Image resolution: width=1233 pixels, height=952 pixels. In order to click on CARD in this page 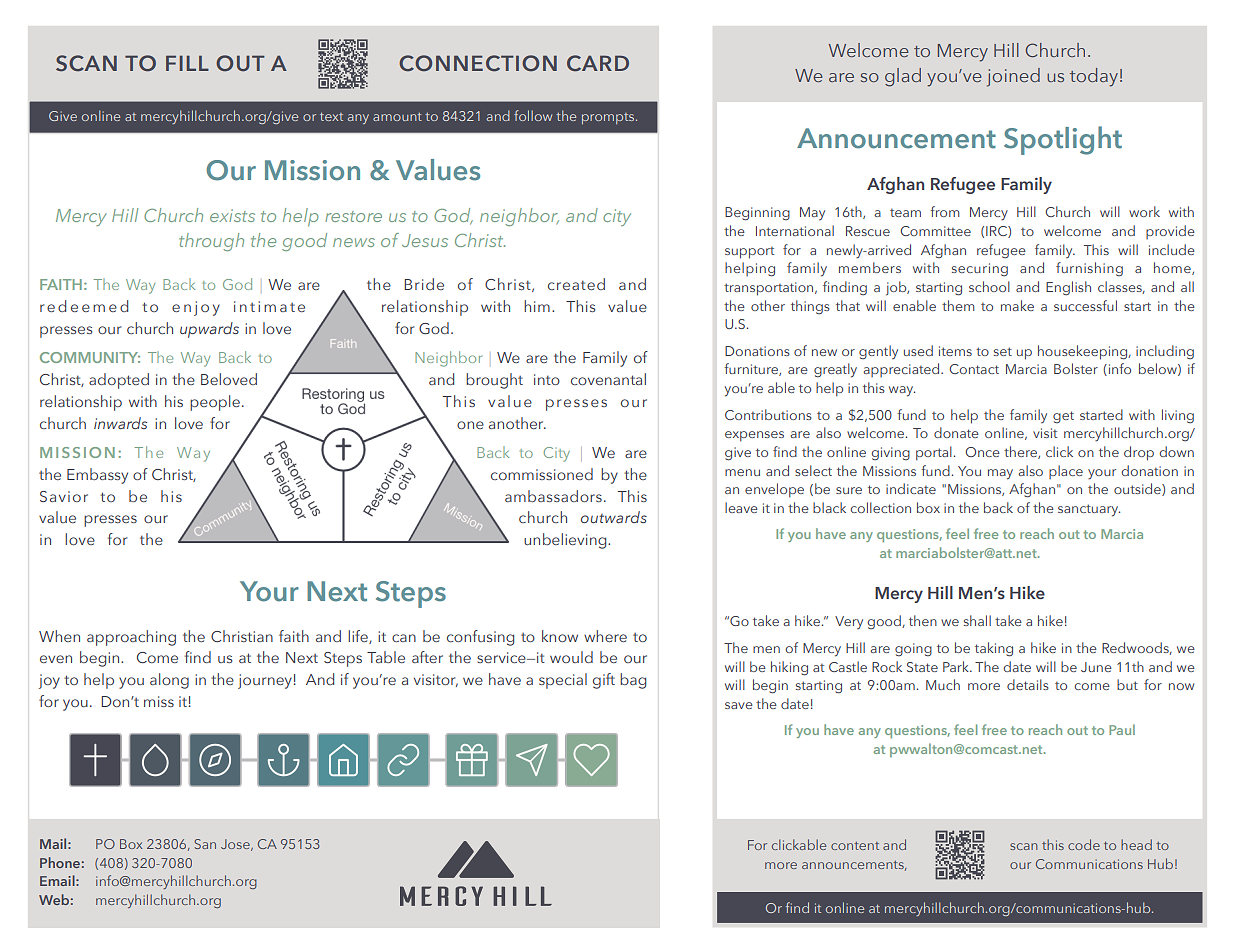, I will do `click(598, 63)`.
